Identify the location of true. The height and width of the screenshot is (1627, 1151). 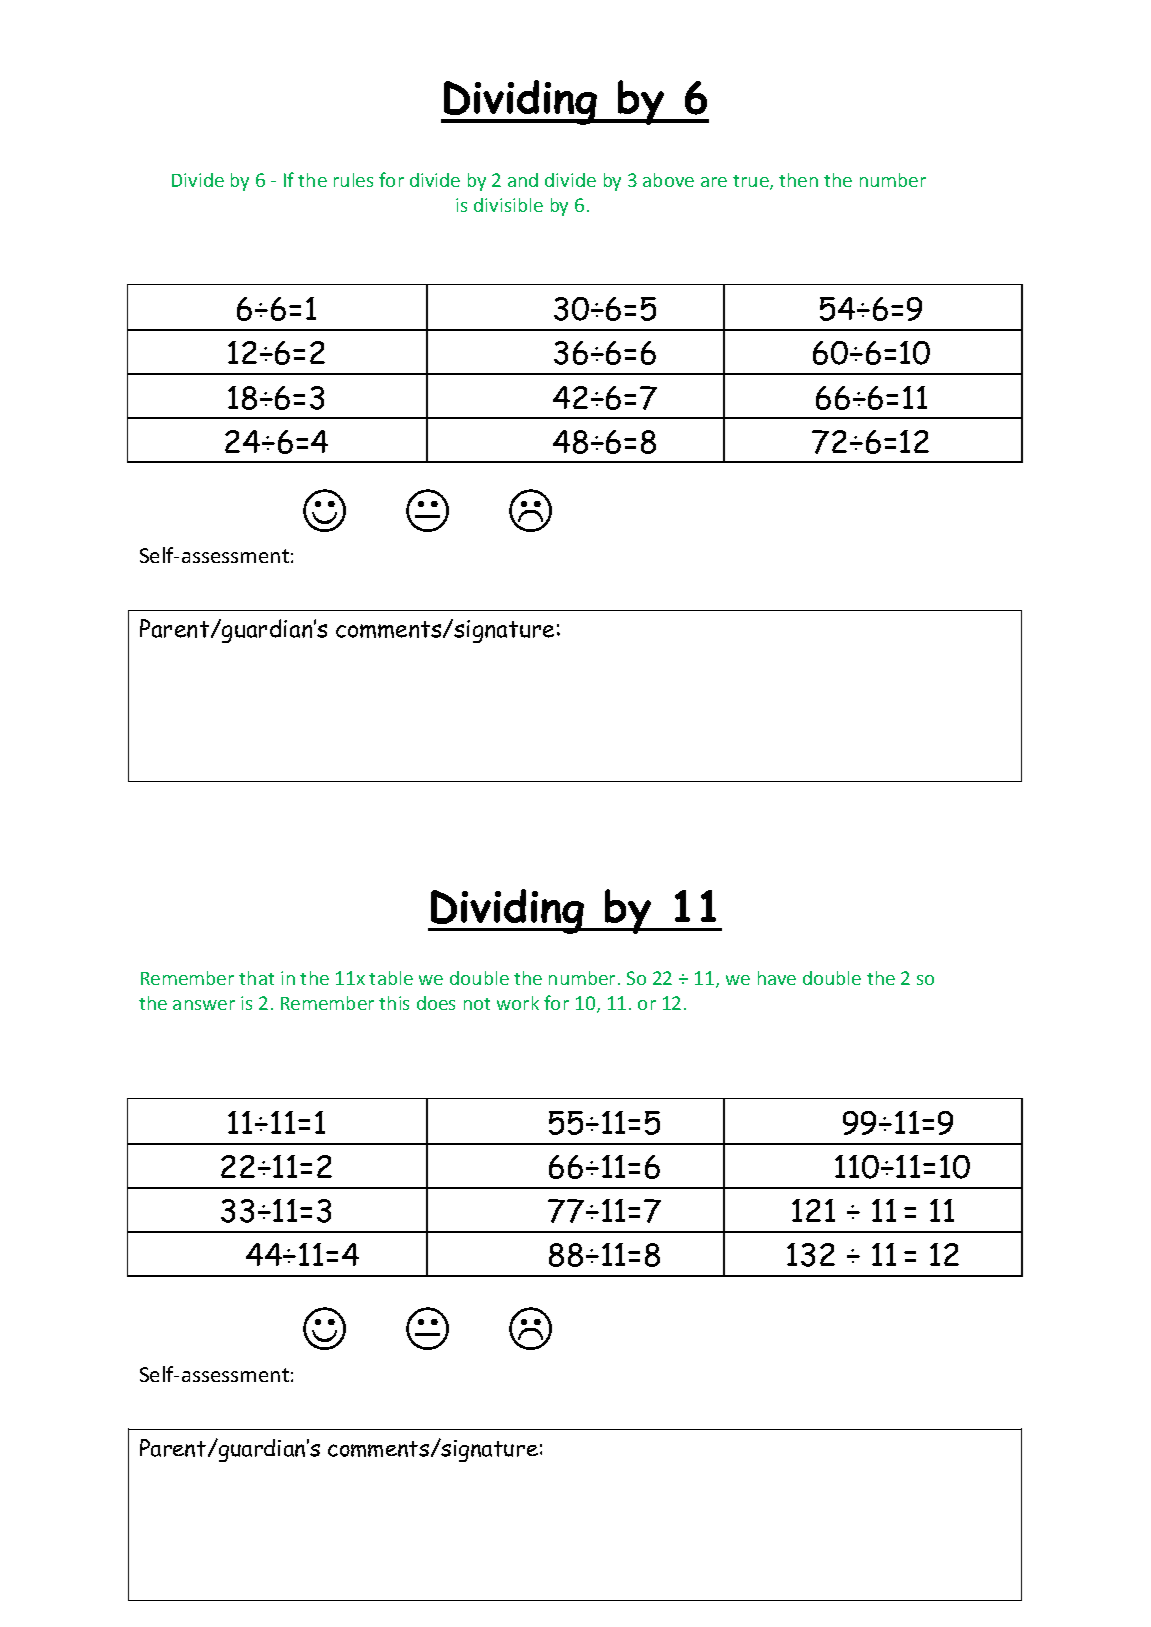
(752, 182).
